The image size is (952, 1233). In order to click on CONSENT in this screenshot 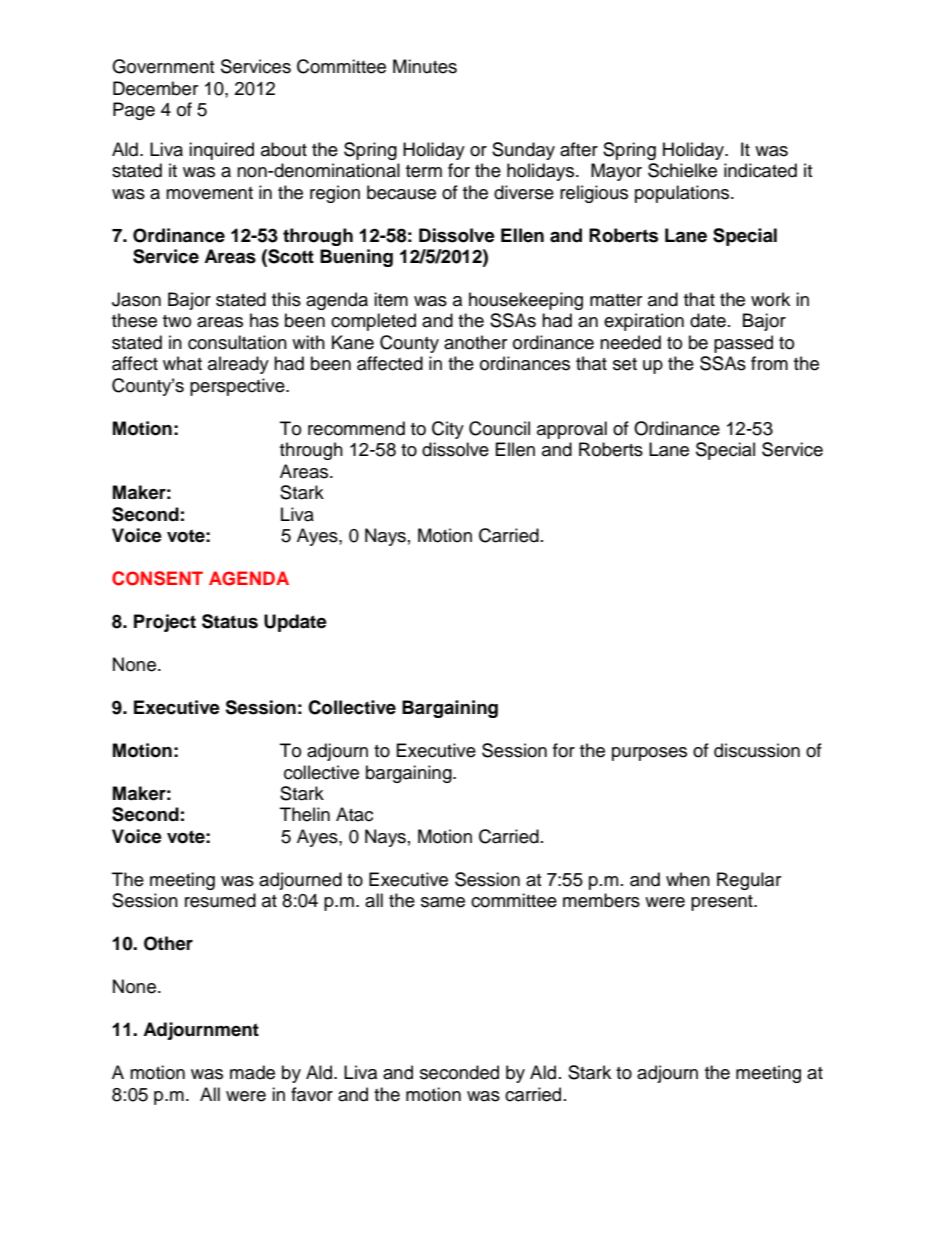, I will do `click(157, 578)`.
